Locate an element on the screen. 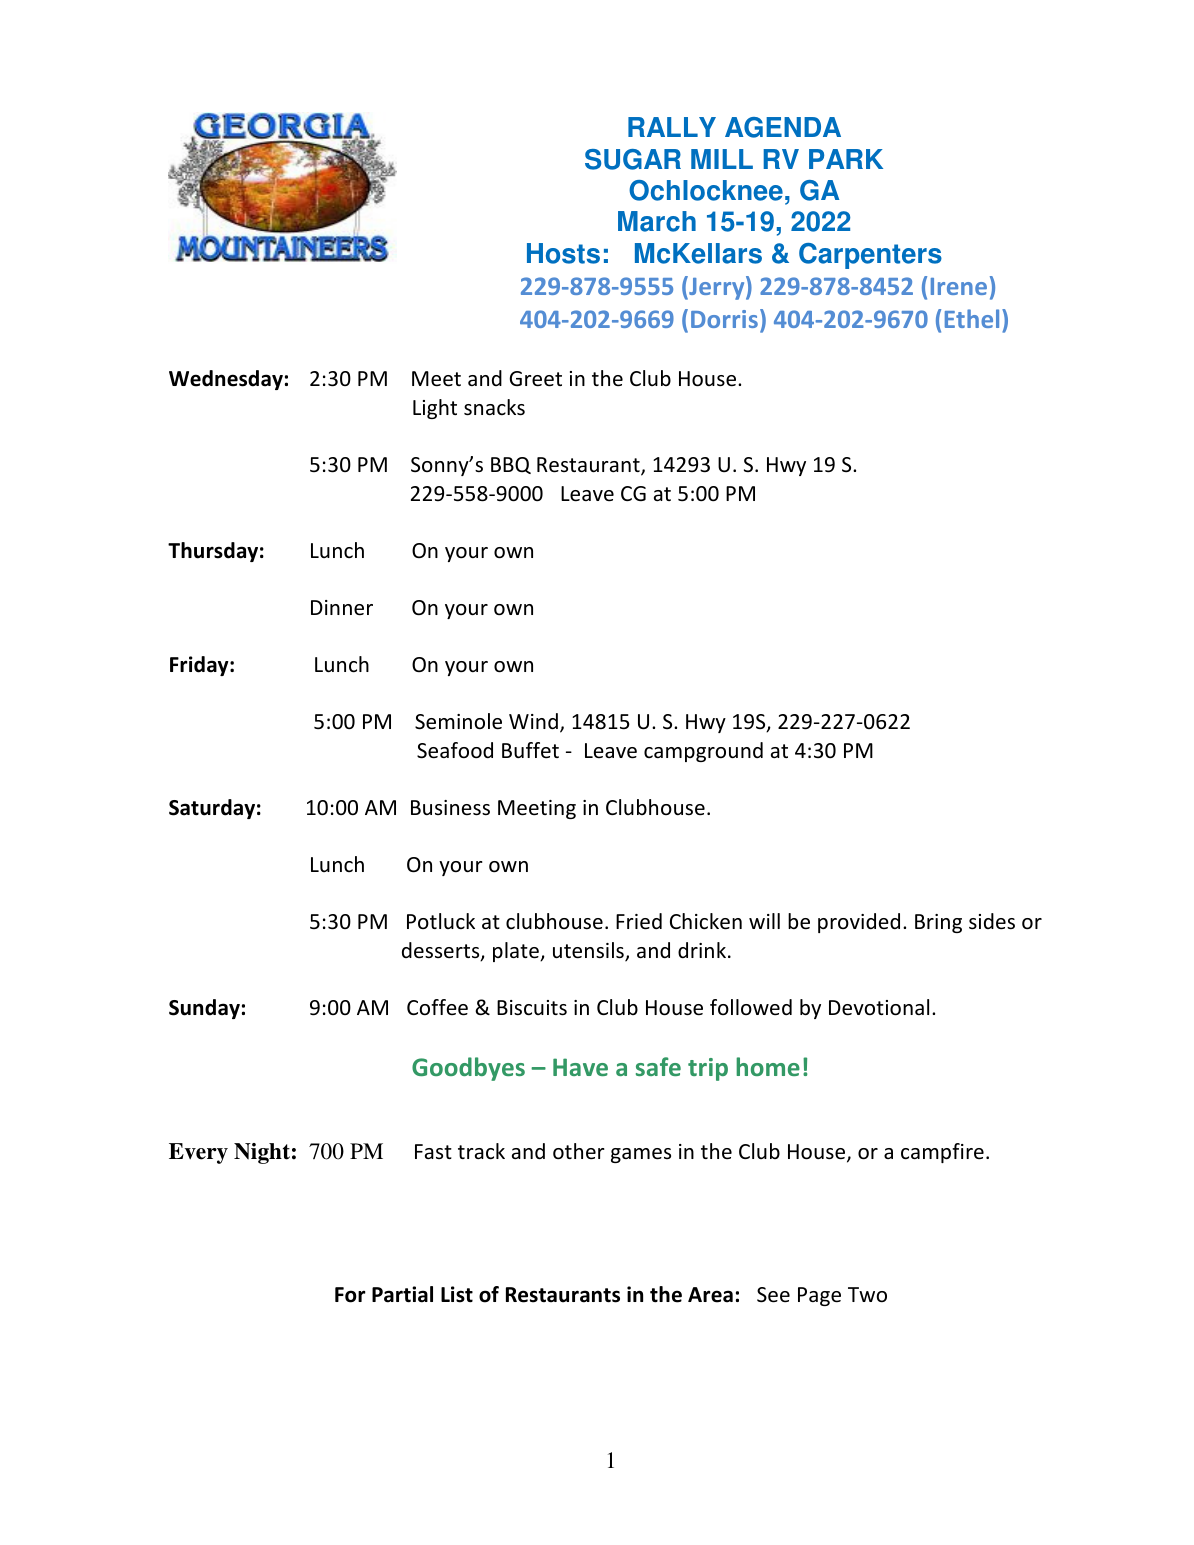 This screenshot has height=1545, width=1194. PARK is located at coordinates (846, 159).
